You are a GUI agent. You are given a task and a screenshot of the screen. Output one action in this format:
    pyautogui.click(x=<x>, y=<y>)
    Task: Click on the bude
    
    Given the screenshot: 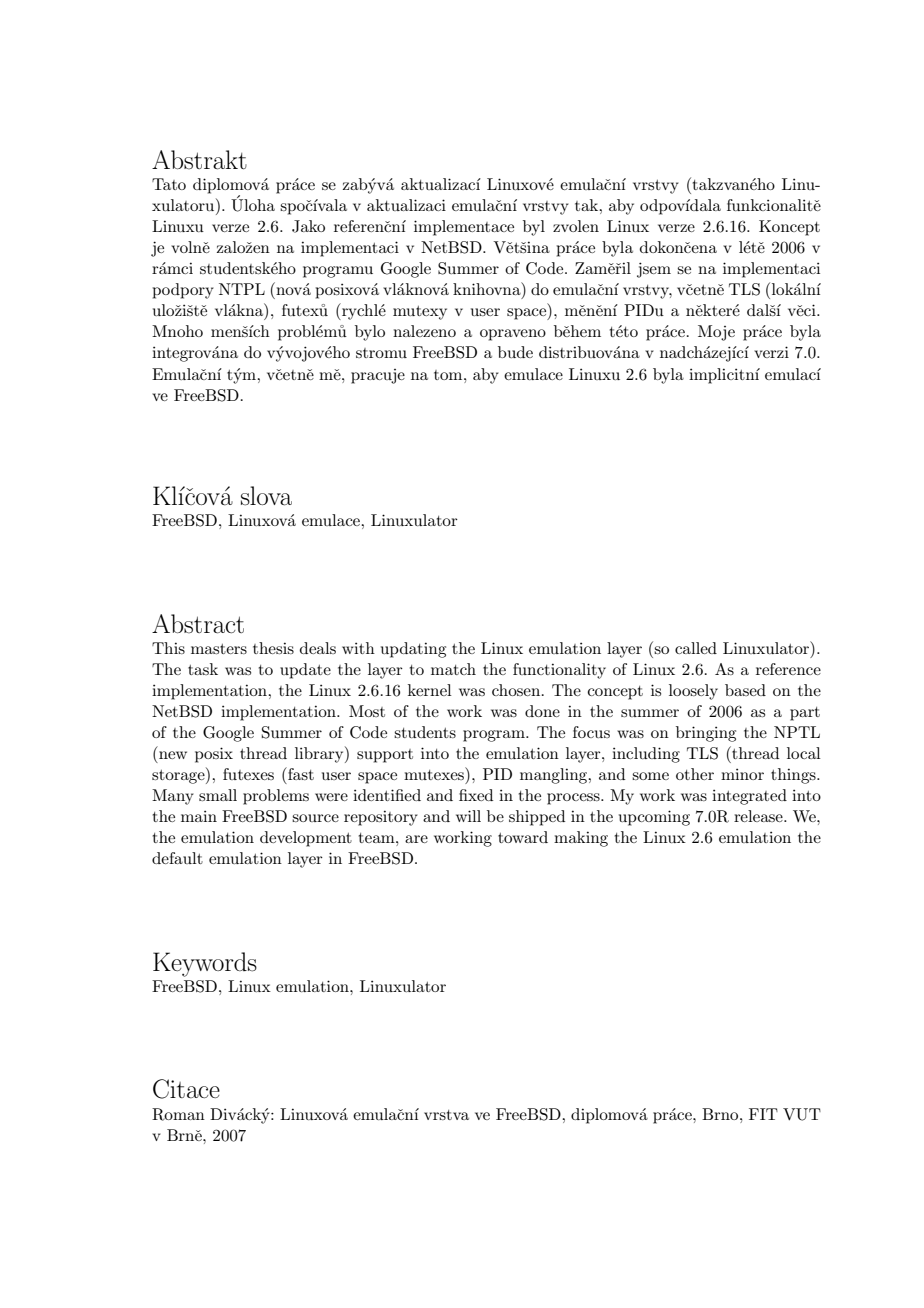 What is the action you would take?
    pyautogui.click(x=515, y=352)
